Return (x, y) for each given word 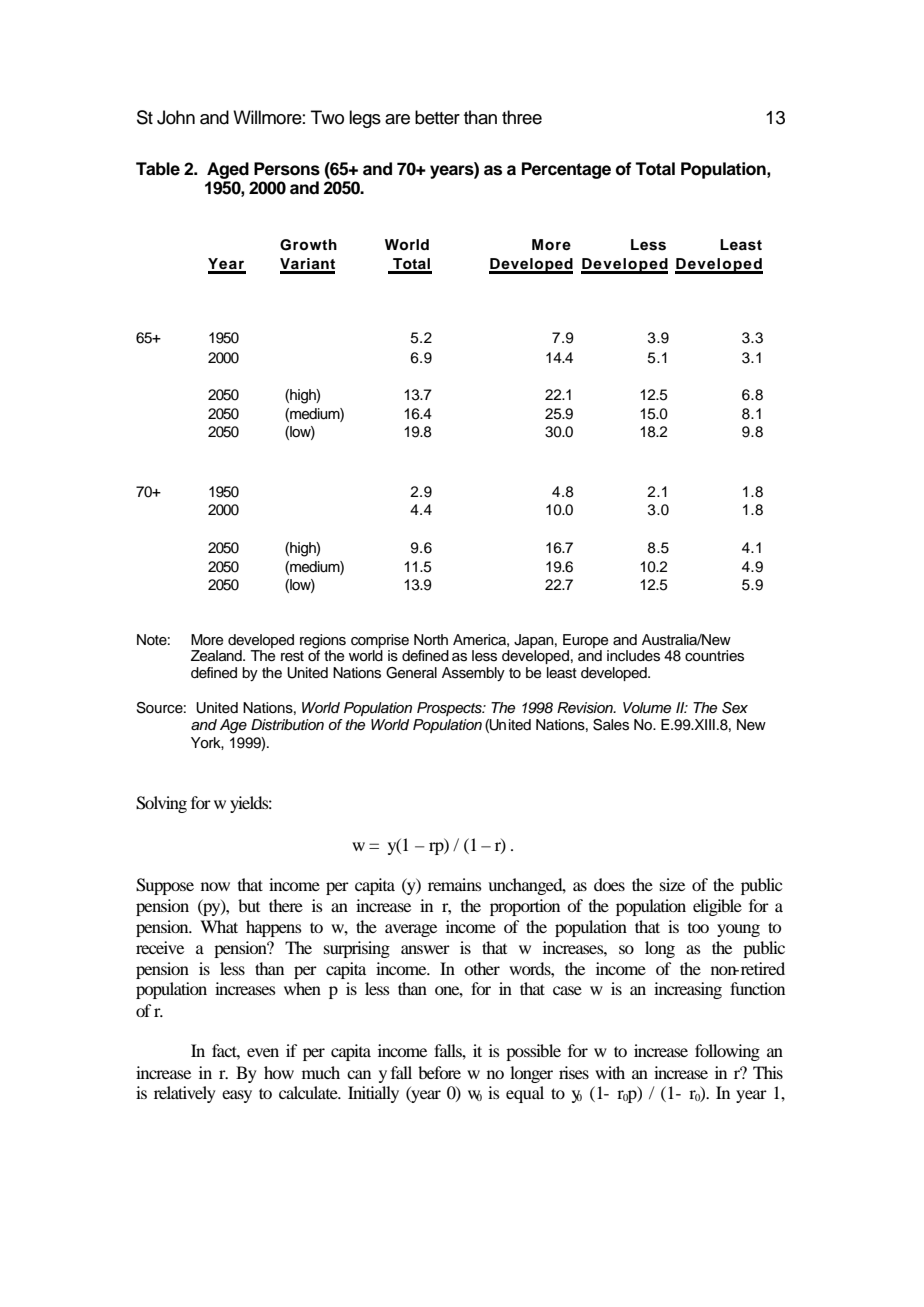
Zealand (217, 656)
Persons (287, 169)
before (439, 1072)
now (215, 886)
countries (714, 656)
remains (455, 884)
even (263, 1052)
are (397, 119)
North (431, 639)
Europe (585, 641)
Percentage (566, 170)
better (437, 117)
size (672, 884)
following (727, 1052)
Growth (308, 245)
